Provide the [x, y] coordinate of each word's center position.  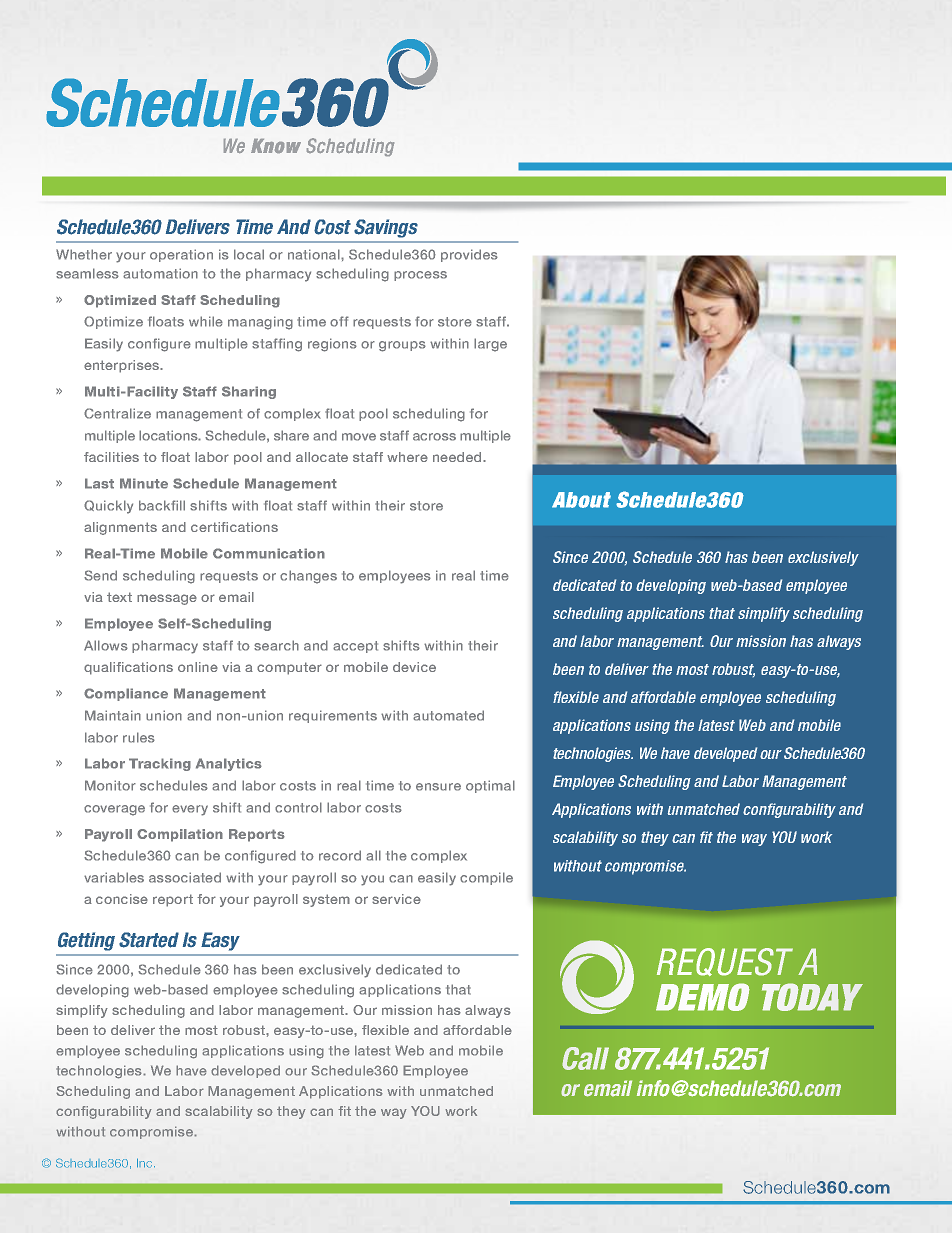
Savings [386, 228]
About [581, 500]
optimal [490, 786]
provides [469, 255]
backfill [162, 505]
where [407, 457]
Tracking [160, 764]
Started [149, 940]
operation [181, 255]
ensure [438, 787]
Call [585, 1058]
